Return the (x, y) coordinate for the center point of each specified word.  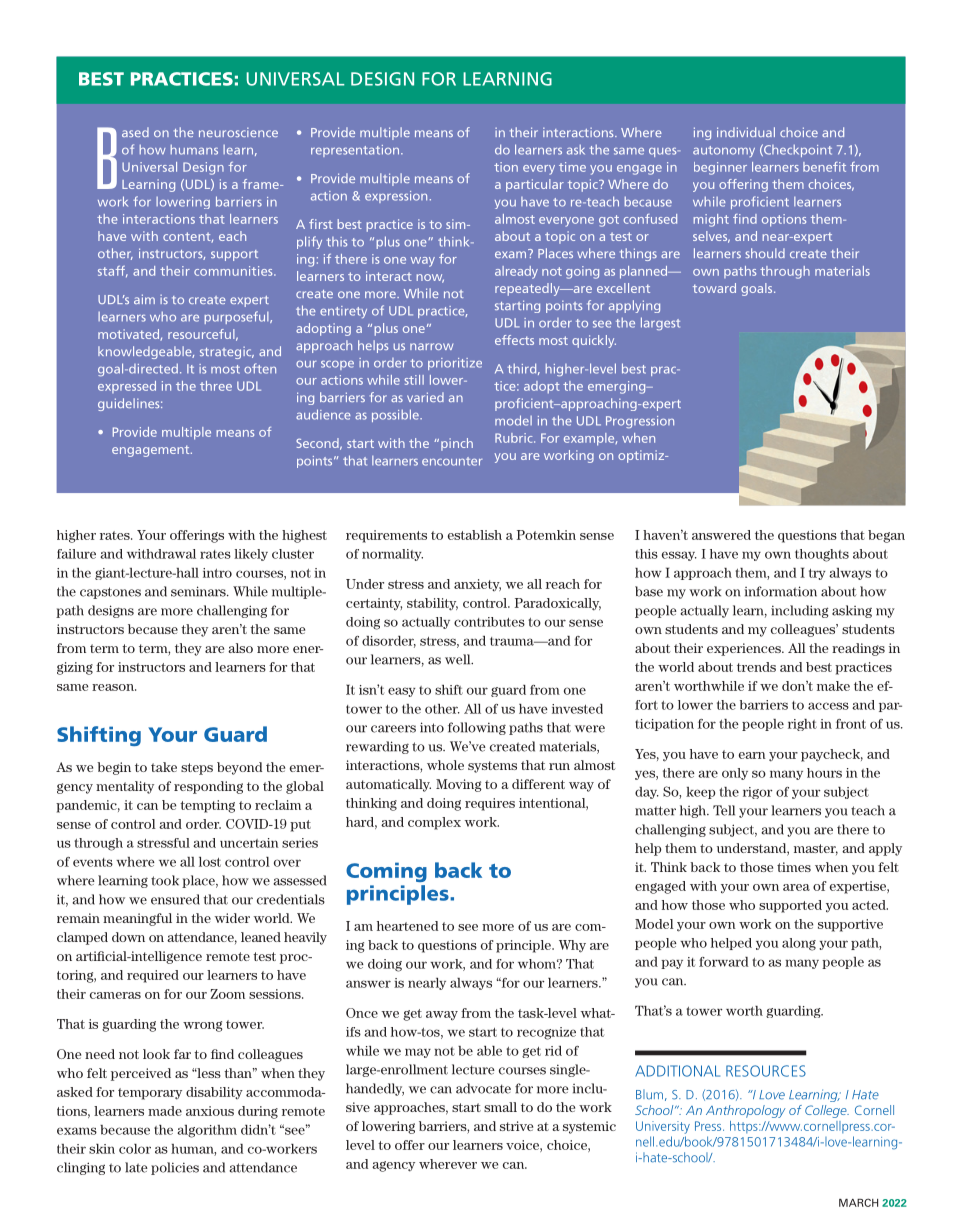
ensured (175, 899)
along (799, 944)
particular (535, 185)
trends (756, 667)
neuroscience (238, 132)
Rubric (515, 438)
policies (175, 1168)
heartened (407, 926)
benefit (824, 167)
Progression (640, 422)
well (459, 659)
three (216, 386)
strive (516, 1126)
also (240, 648)
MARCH (858, 1202)
